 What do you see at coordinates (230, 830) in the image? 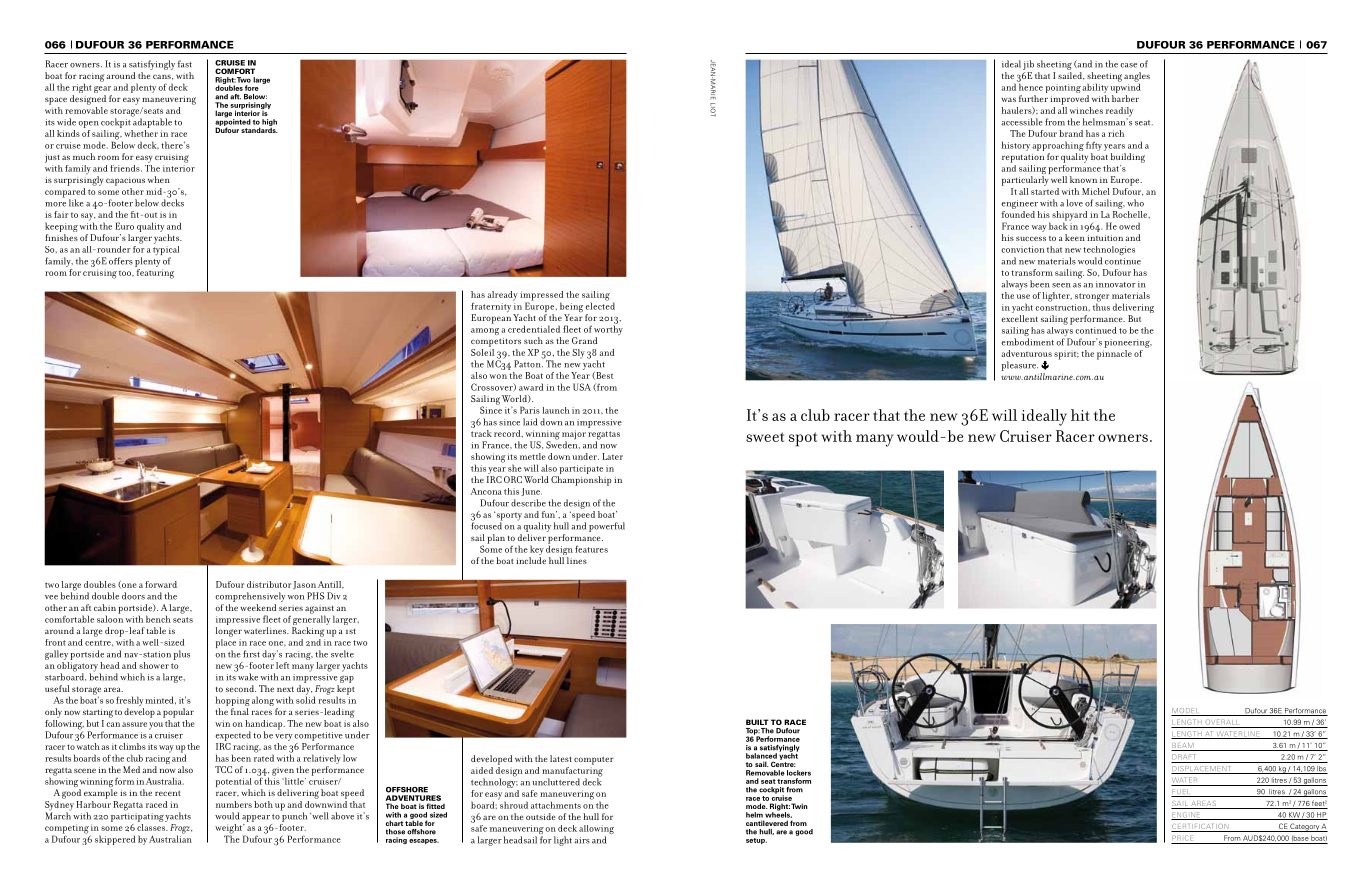
I see `weight` at bounding box center [230, 830].
